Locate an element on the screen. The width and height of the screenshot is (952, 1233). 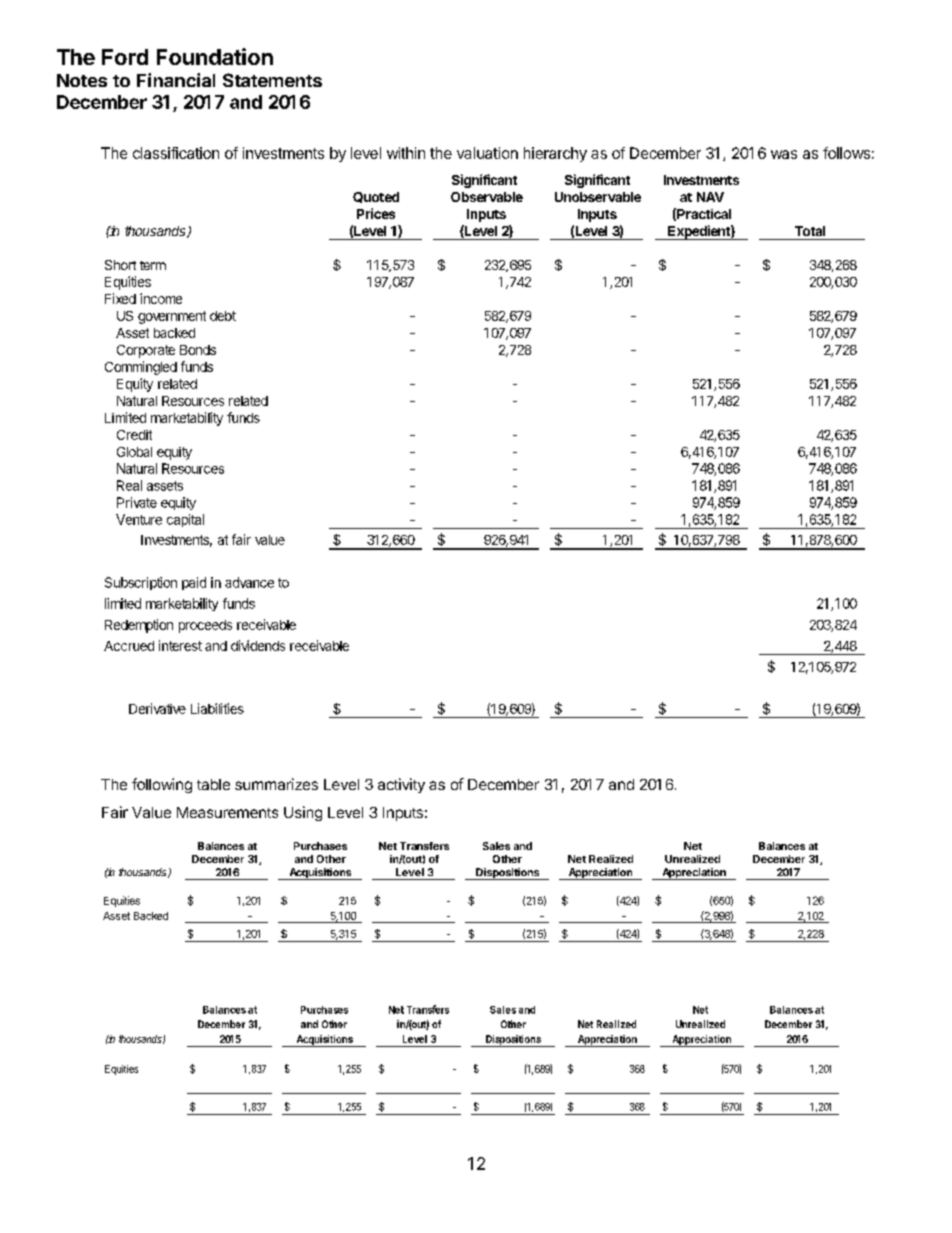
government is located at coordinates (172, 317).
